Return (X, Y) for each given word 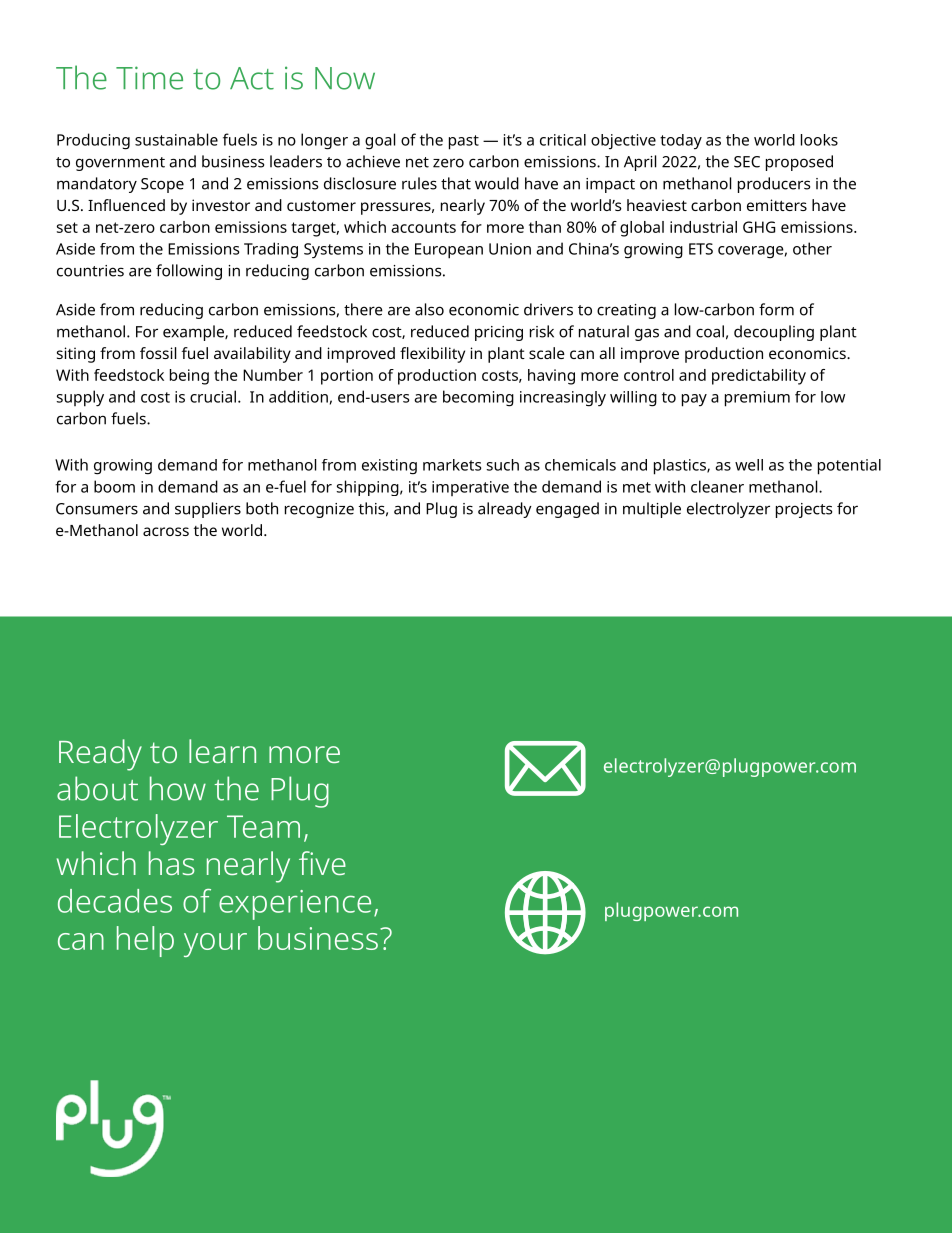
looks (819, 140)
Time (149, 78)
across (166, 531)
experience (295, 905)
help (145, 941)
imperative (470, 488)
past (464, 142)
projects (804, 510)
